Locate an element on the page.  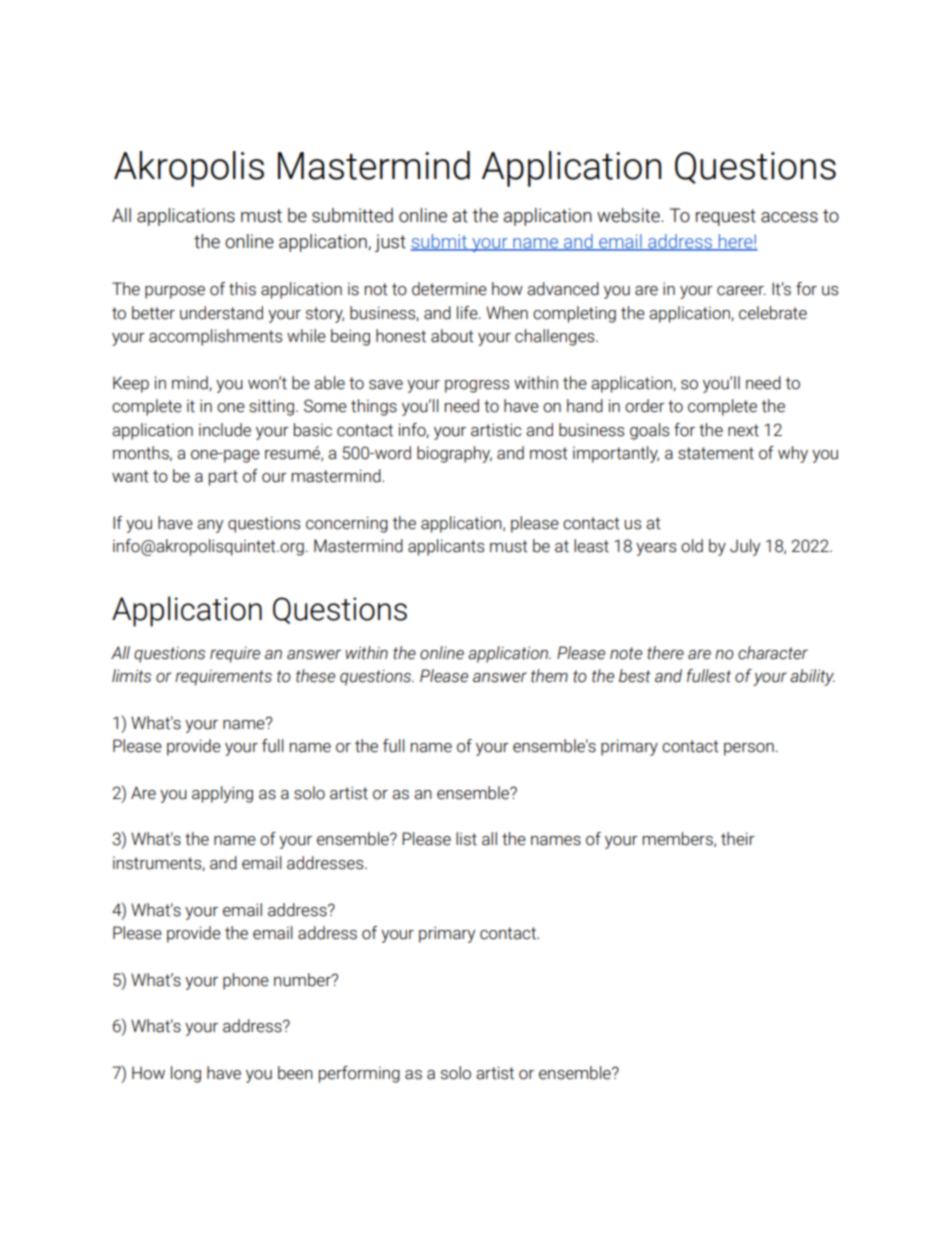
performing is located at coordinates (359, 1074).
